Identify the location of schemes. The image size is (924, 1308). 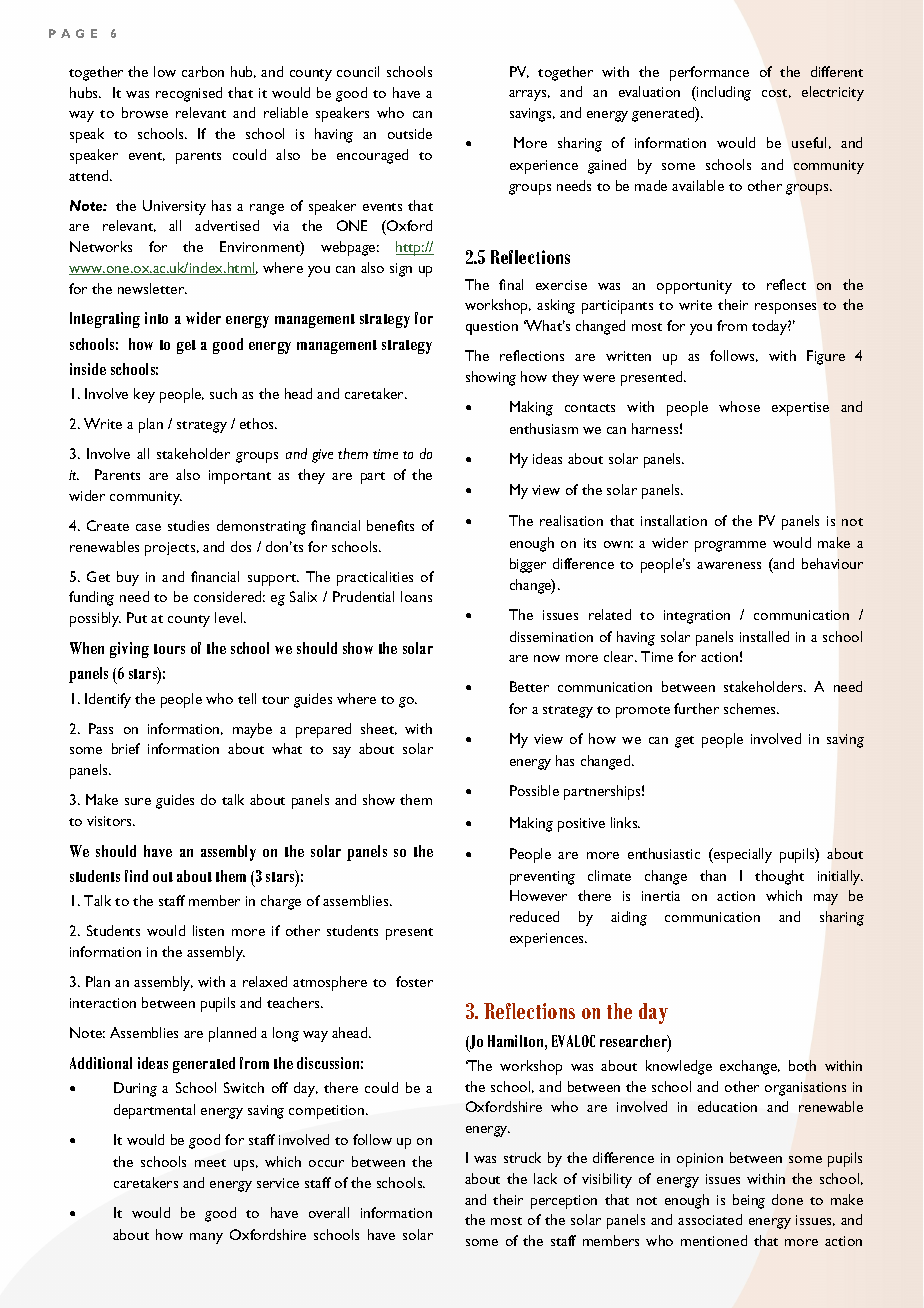
(751, 708).
